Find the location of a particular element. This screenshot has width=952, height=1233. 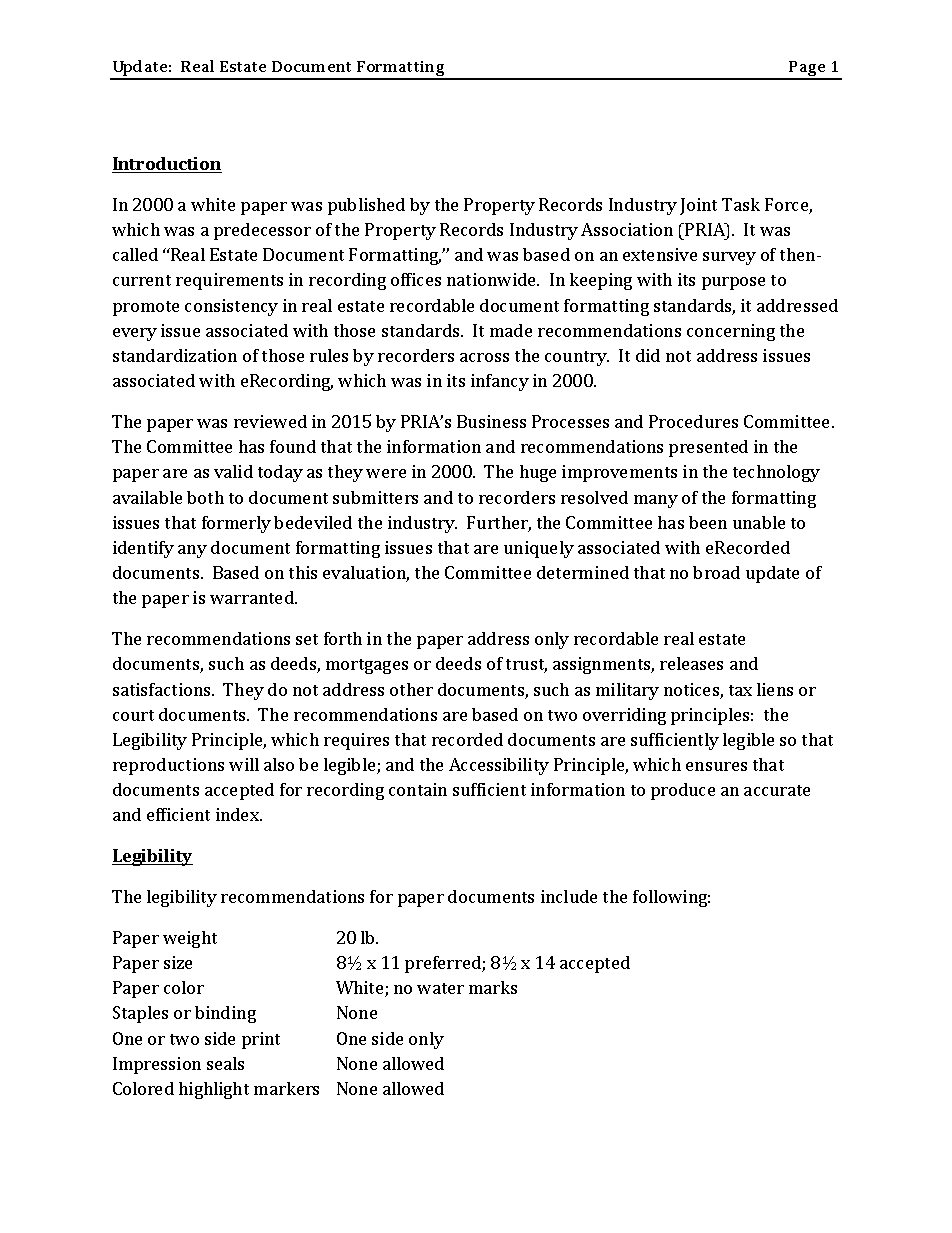

Page is located at coordinates (807, 70).
